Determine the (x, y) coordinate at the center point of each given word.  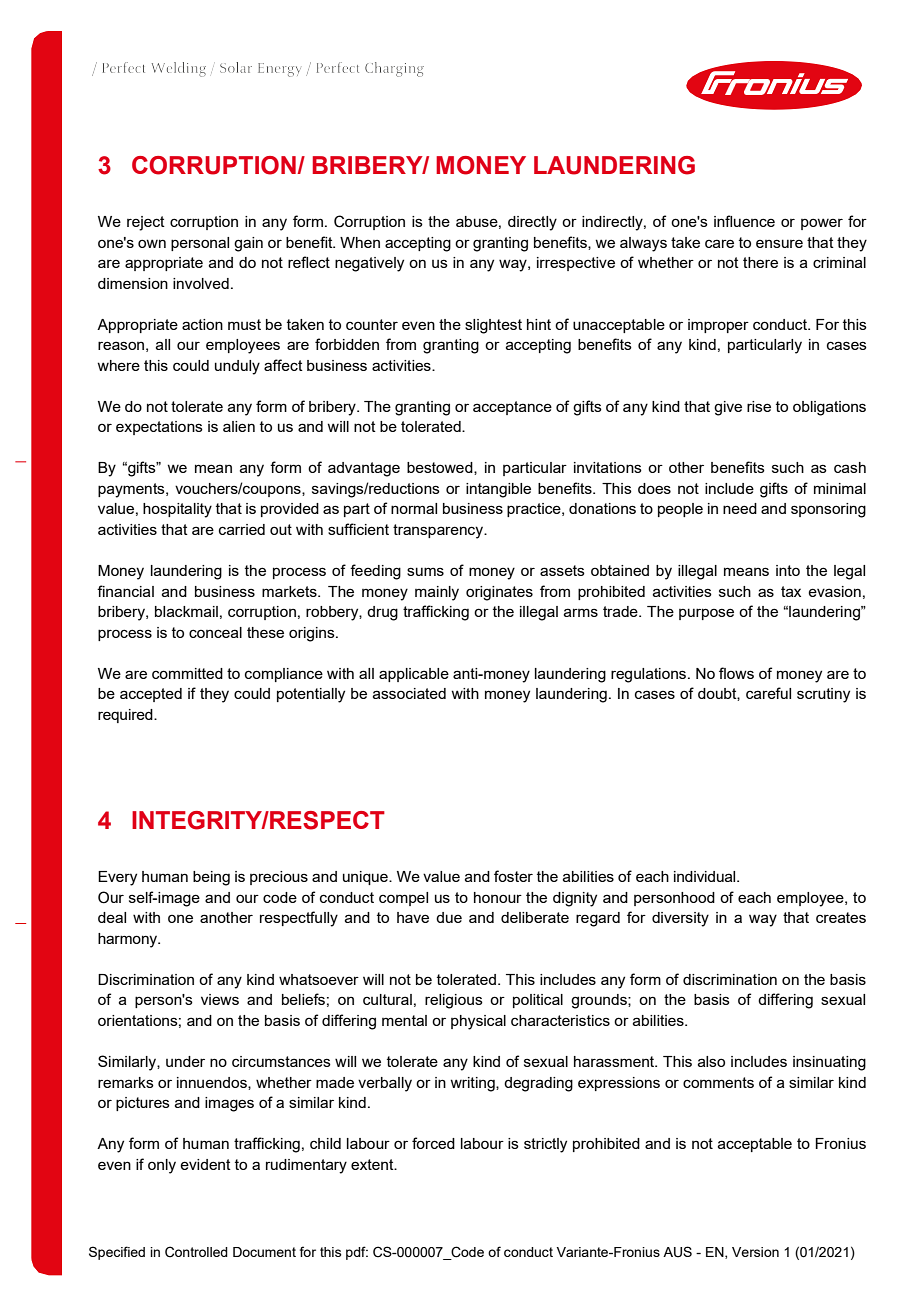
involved (201, 283)
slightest (493, 326)
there (760, 262)
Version (755, 1252)
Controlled (196, 1252)
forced (433, 1143)
